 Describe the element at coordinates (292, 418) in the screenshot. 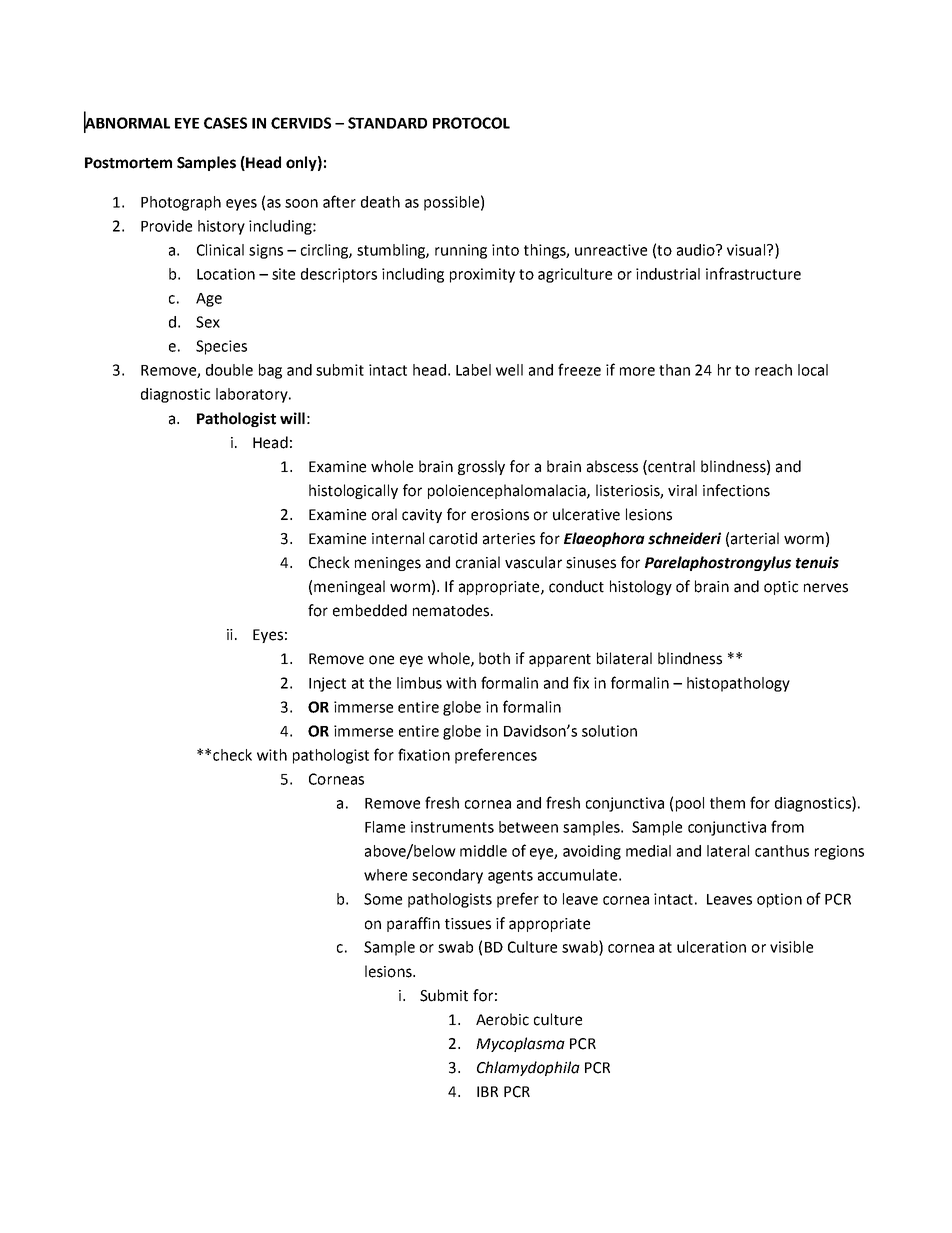

I see `will` at that location.
